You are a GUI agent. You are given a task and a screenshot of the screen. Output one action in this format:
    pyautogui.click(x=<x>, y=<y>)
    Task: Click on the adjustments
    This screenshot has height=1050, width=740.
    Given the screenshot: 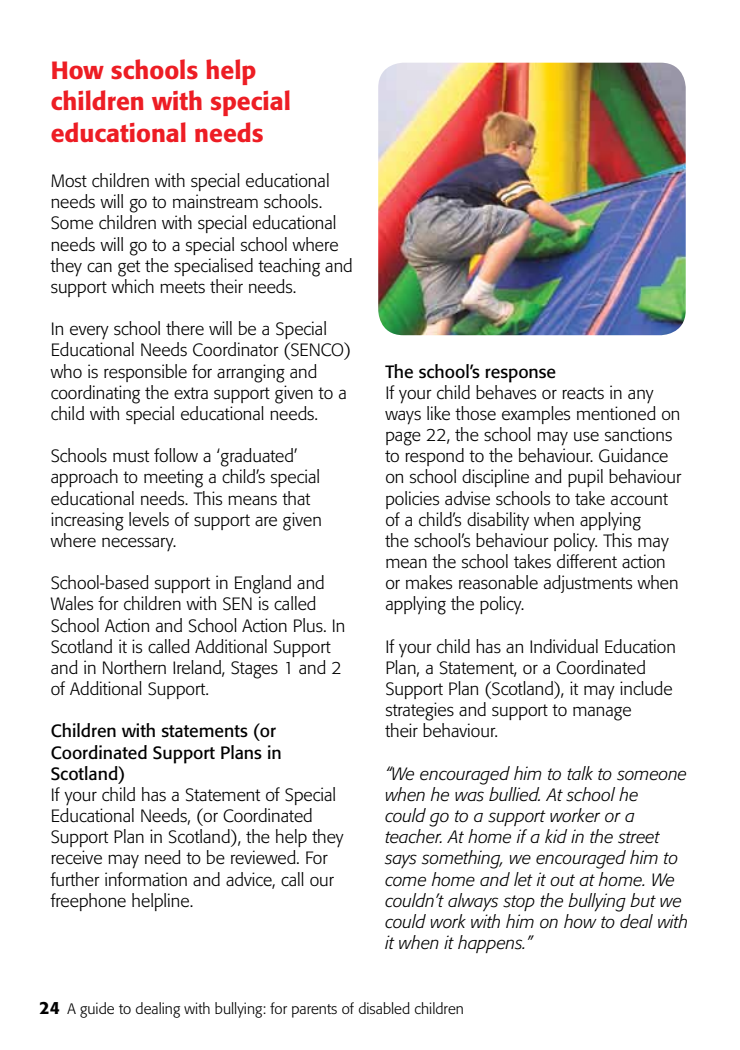 What is the action you would take?
    pyautogui.click(x=588, y=584)
